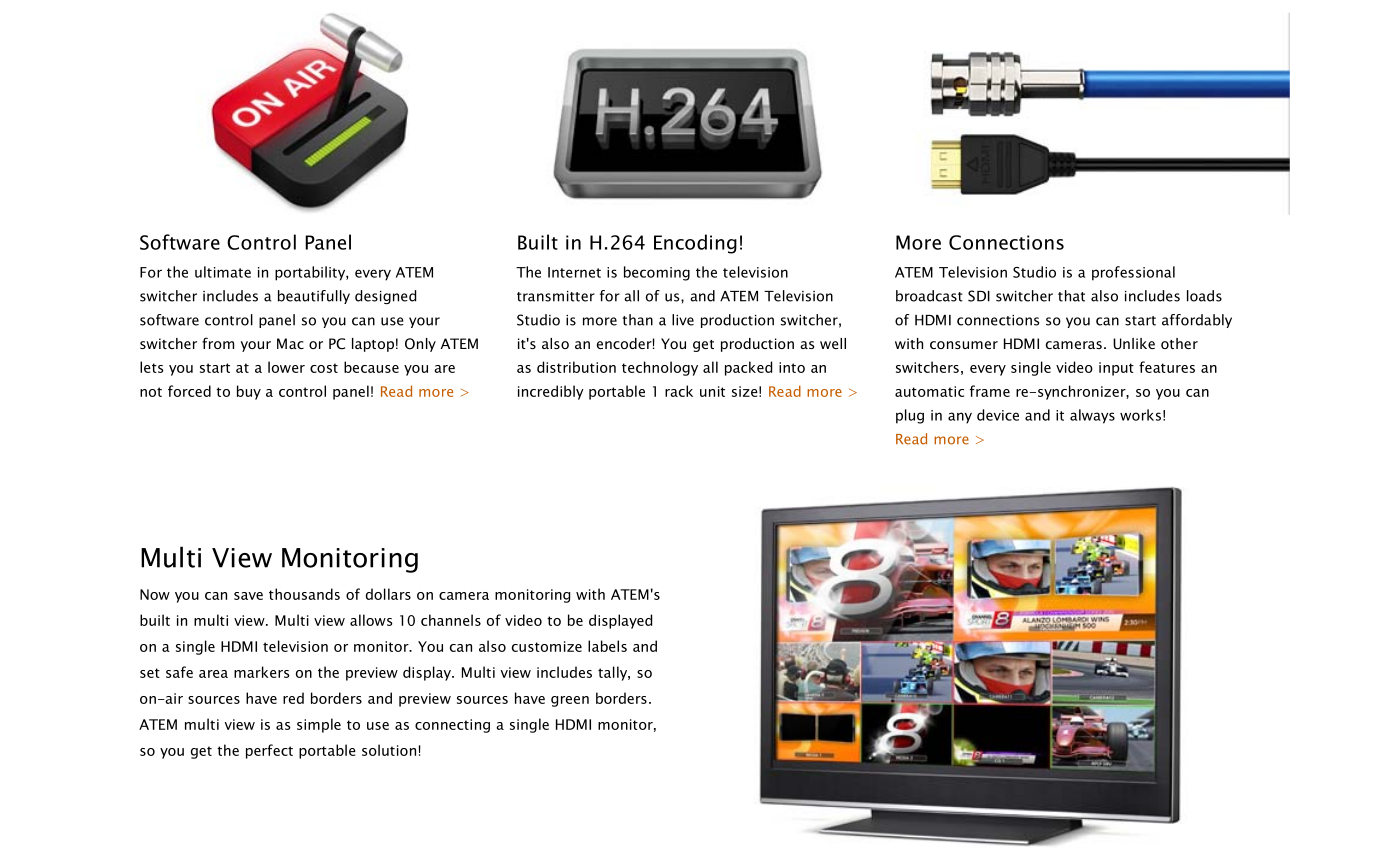 This image has width=1375, height=868. I want to click on ultimate, so click(223, 272).
